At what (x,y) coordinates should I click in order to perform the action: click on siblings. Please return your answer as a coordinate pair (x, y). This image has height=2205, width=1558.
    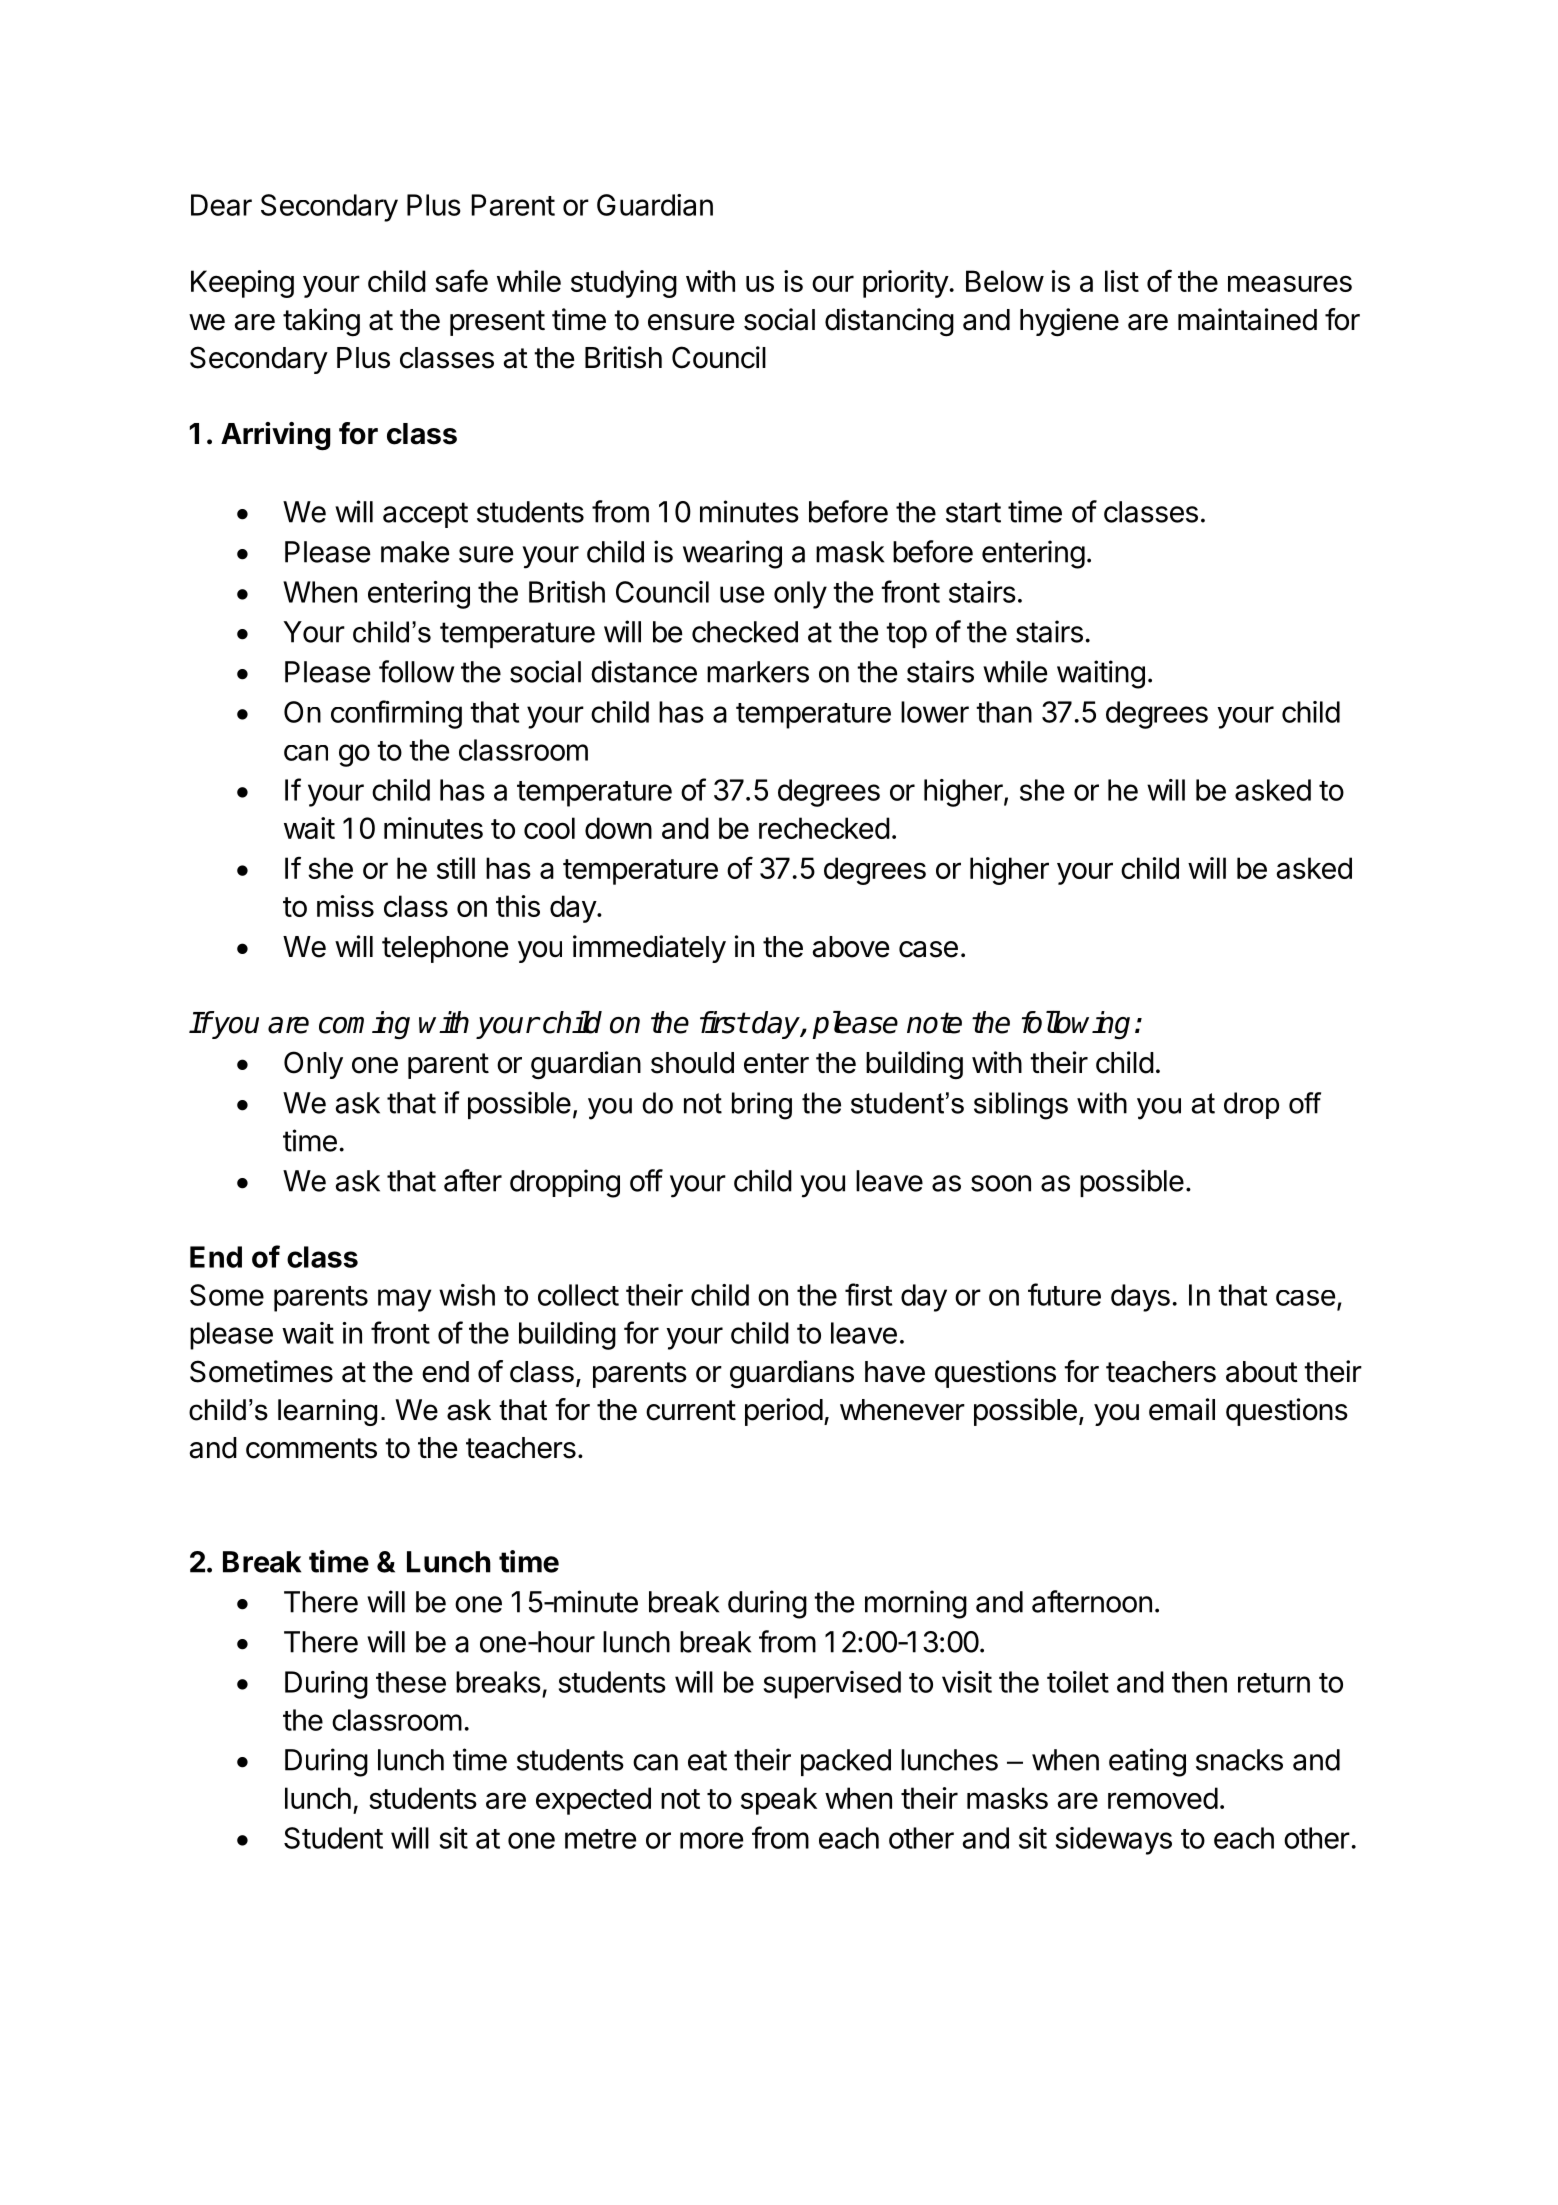
    Looking at the image, I should click on (1021, 1106).
